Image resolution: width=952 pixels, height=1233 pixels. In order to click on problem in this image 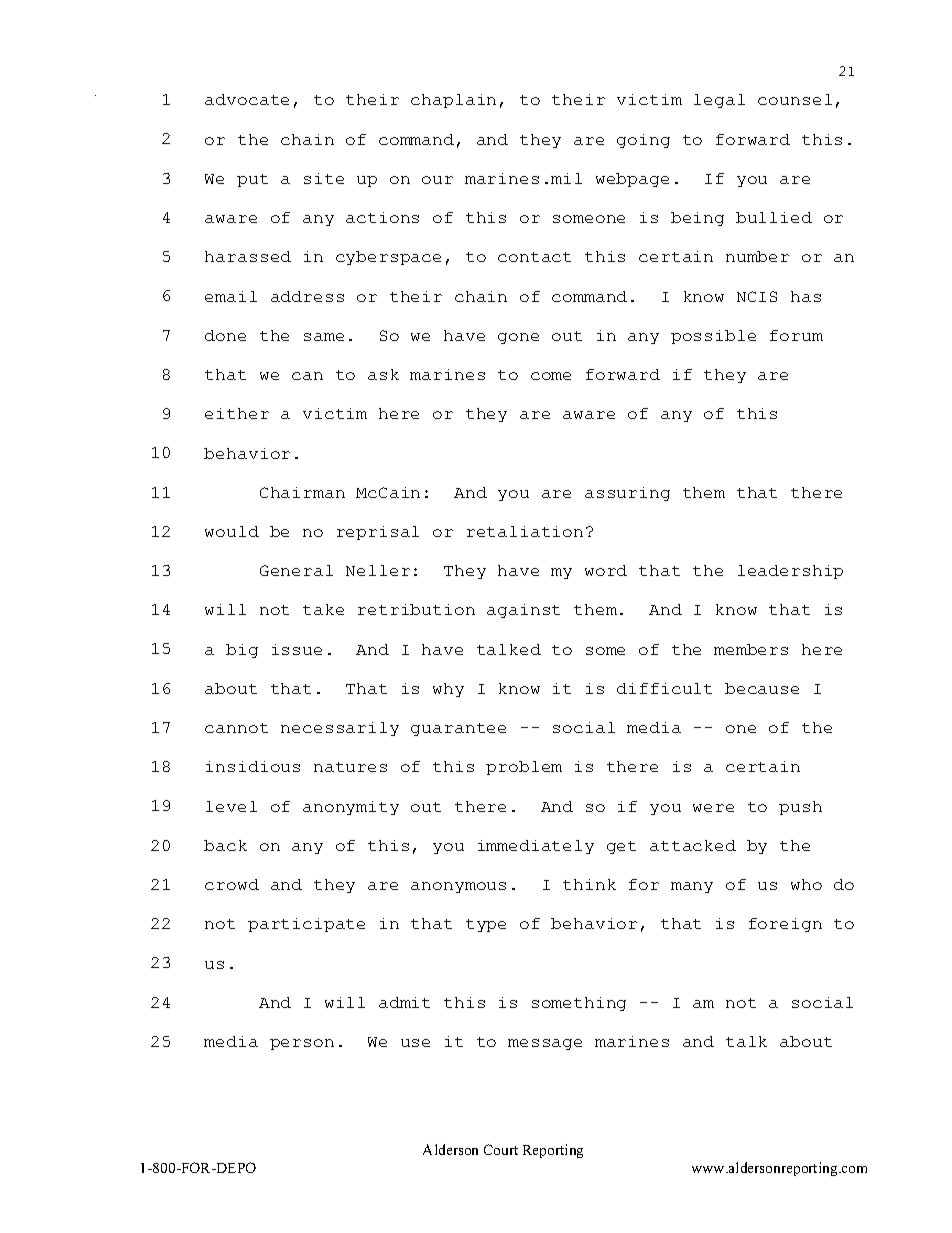, I will do `click(524, 768)`.
